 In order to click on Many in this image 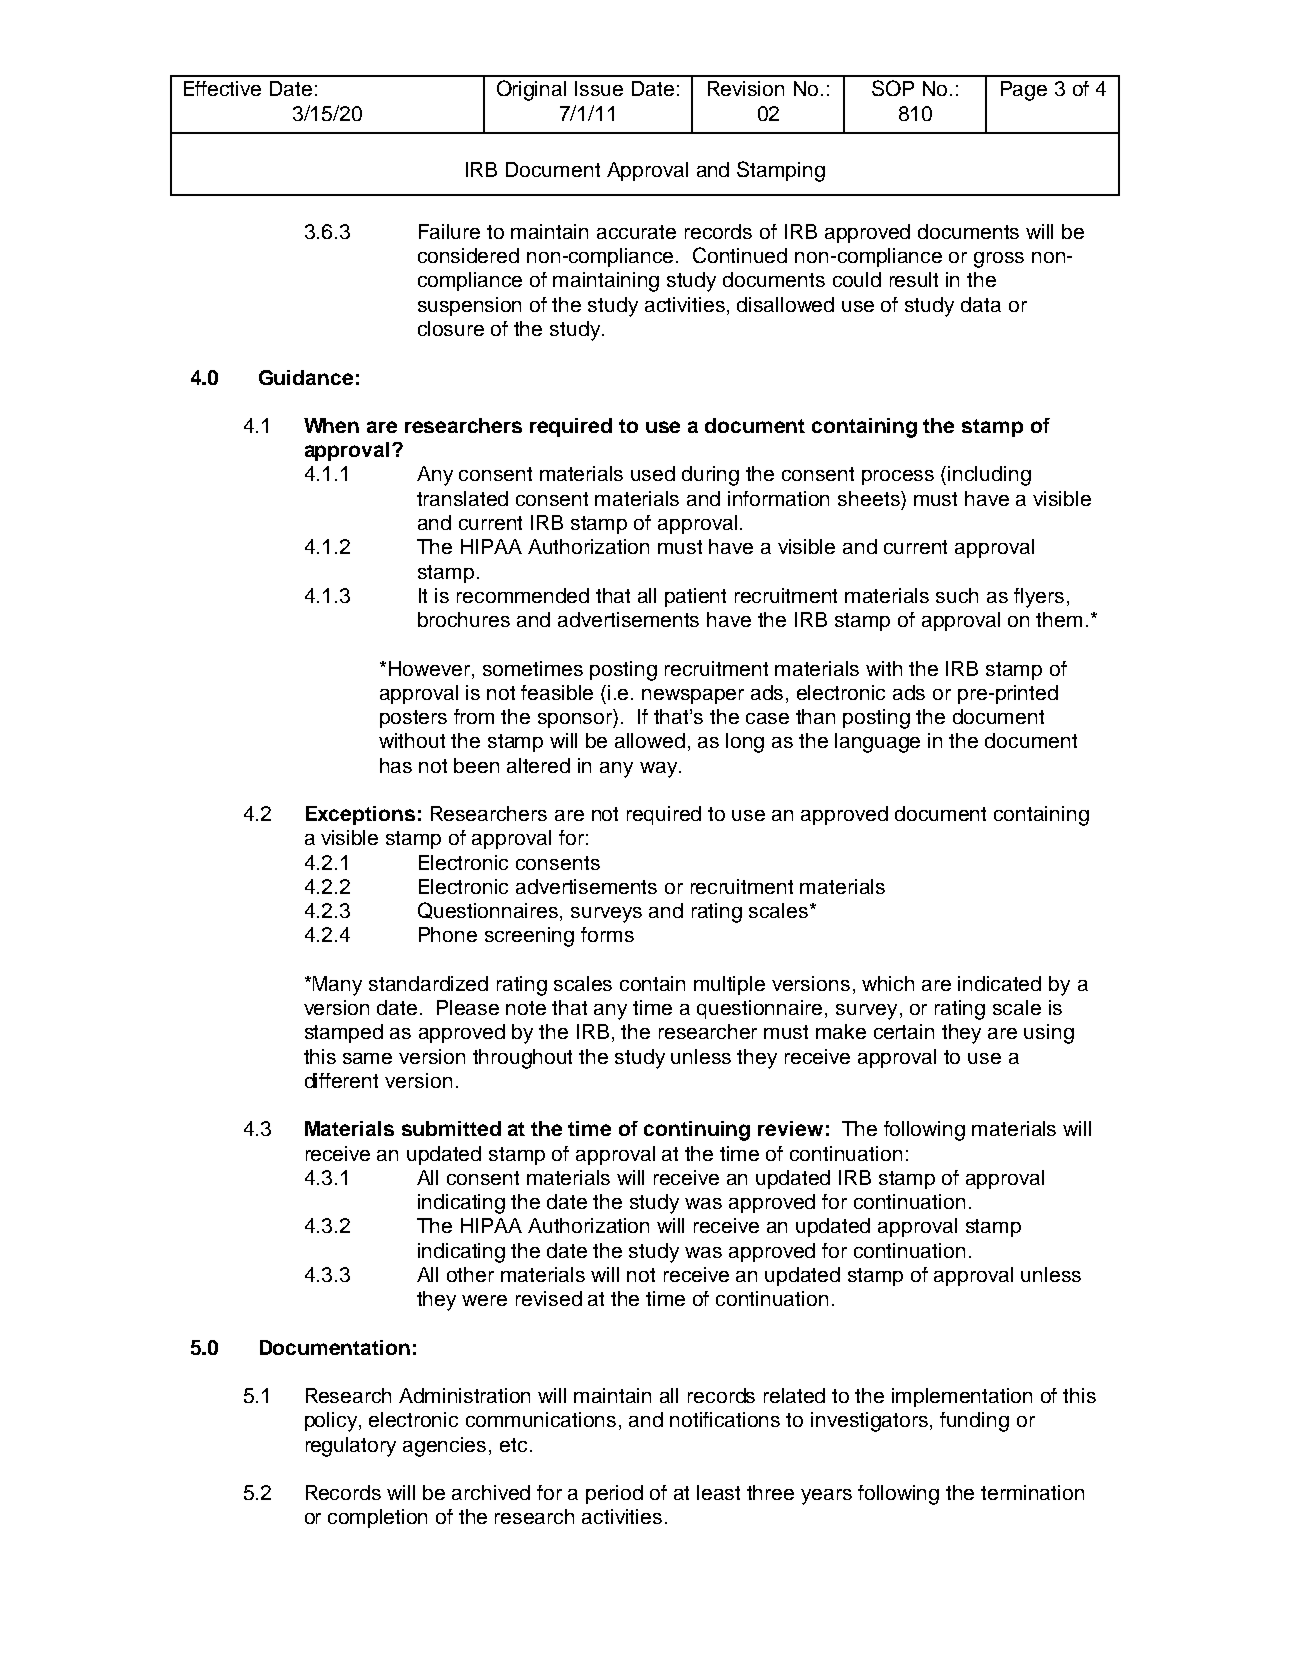, I will do `click(337, 986)`.
